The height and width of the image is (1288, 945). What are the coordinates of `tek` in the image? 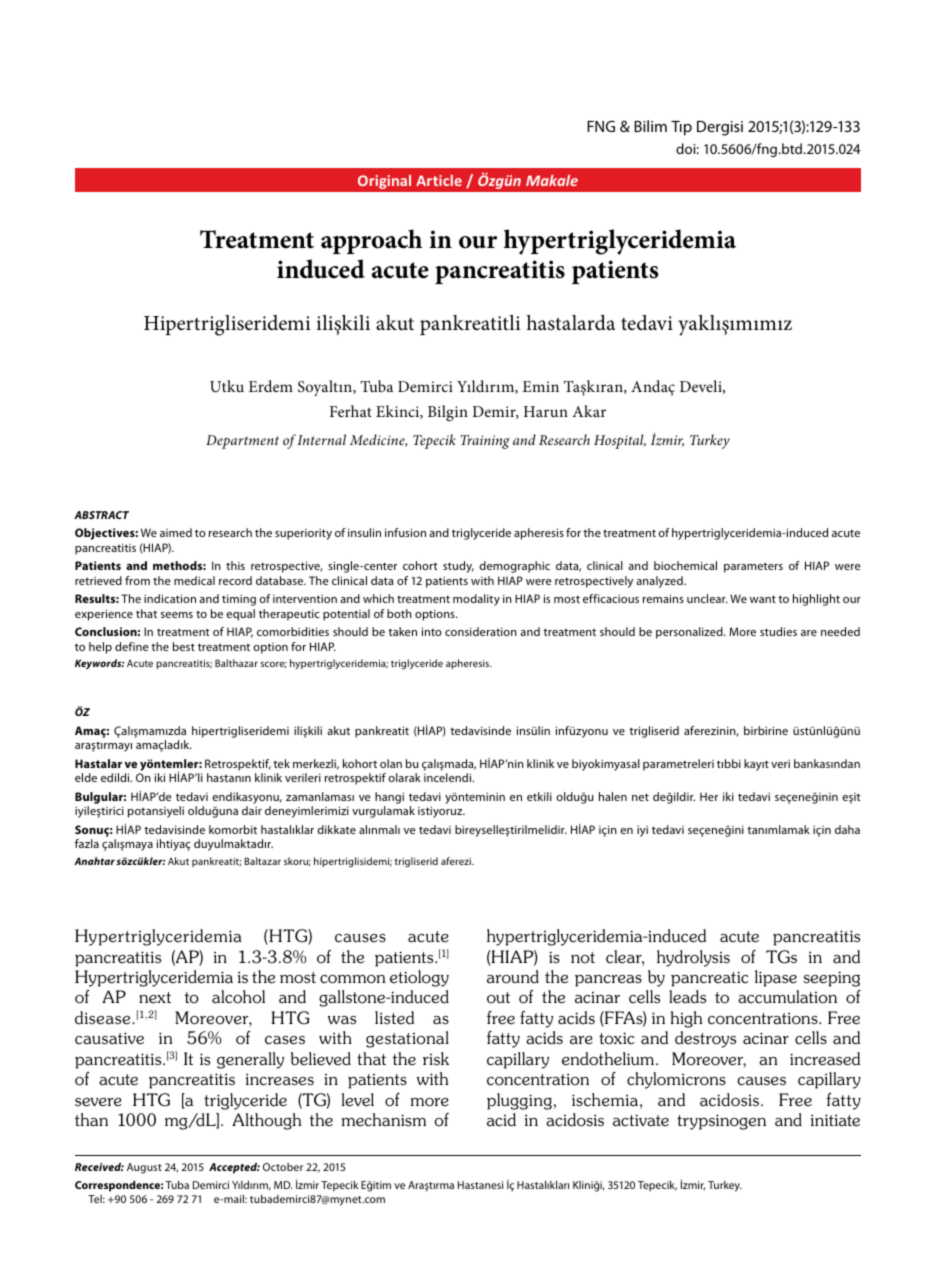 It's located at (281, 763).
